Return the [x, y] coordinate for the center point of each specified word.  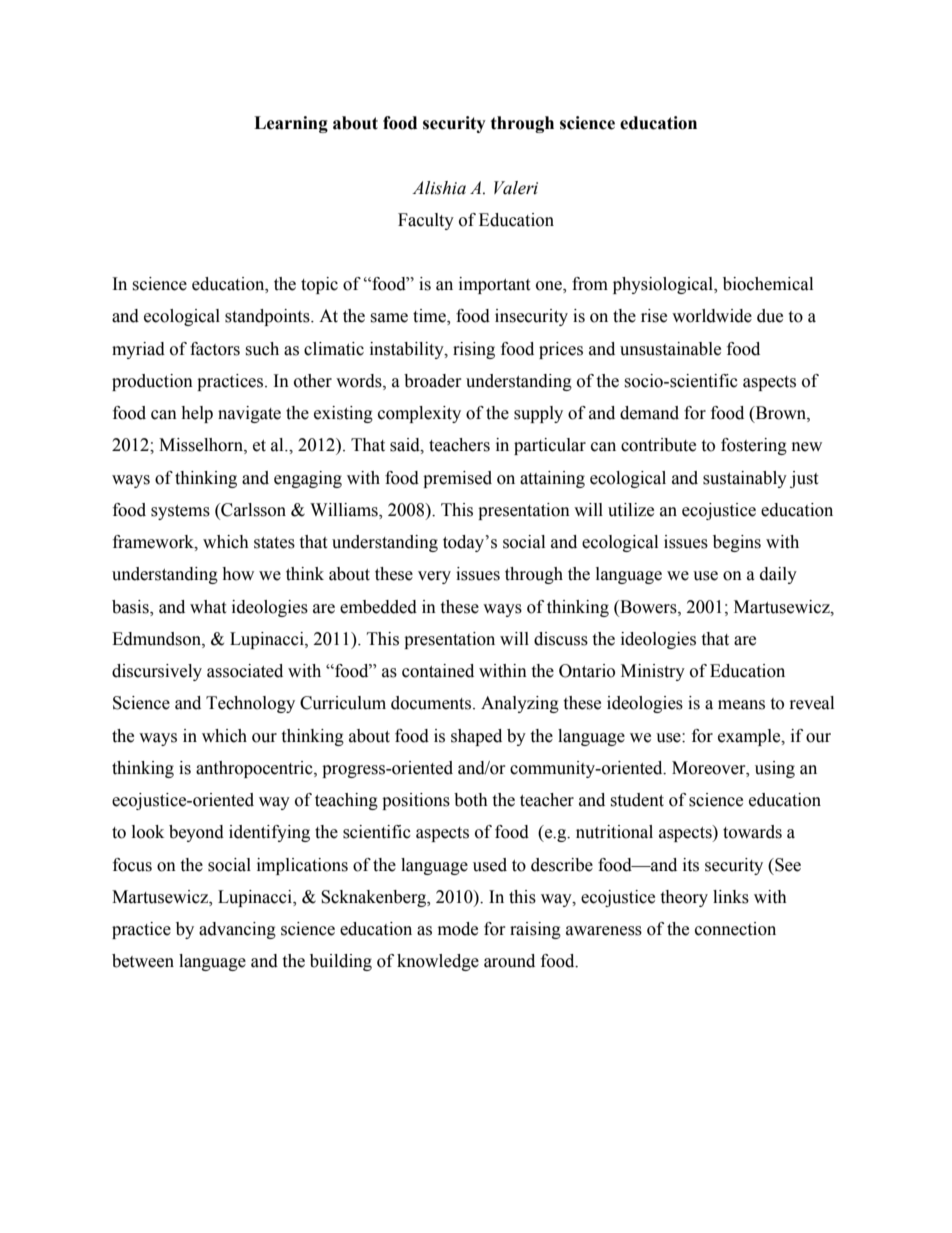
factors [215, 349]
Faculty [426, 221]
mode [458, 929]
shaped [476, 737]
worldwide [712, 316]
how [238, 574]
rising [474, 350]
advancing [237, 930]
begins [737, 543]
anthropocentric [255, 769]
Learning [291, 124]
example [750, 737]
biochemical [768, 284]
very [434, 577]
